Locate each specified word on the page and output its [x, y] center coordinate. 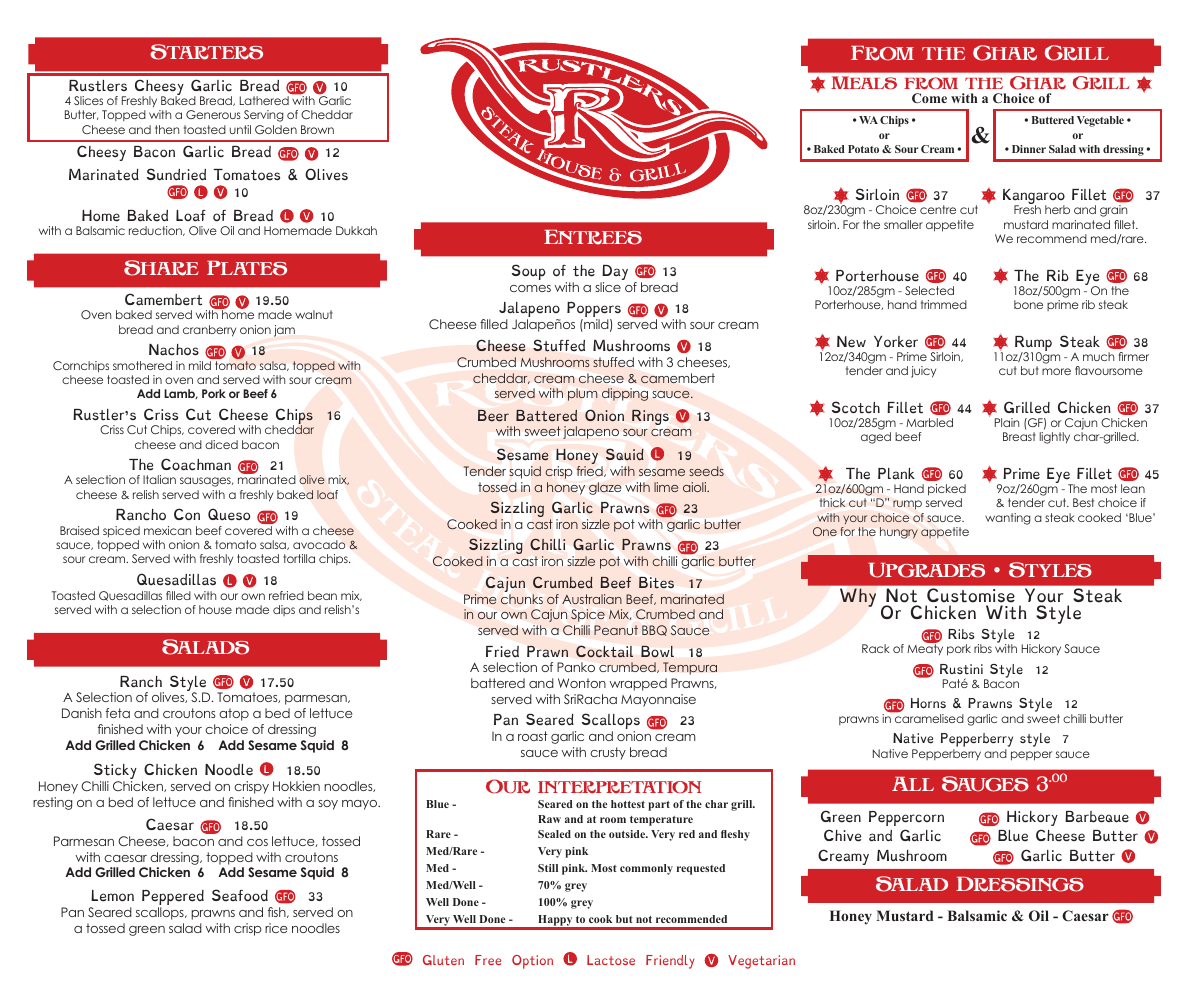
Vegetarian [761, 962]
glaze [605, 488]
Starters [206, 52]
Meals [864, 83]
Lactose [611, 960]
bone [1028, 304]
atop [234, 714]
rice [276, 928]
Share [161, 268]
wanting [1008, 519]
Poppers [594, 311]
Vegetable [1100, 121]
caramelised [928, 717]
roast [533, 736]
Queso [229, 514]
